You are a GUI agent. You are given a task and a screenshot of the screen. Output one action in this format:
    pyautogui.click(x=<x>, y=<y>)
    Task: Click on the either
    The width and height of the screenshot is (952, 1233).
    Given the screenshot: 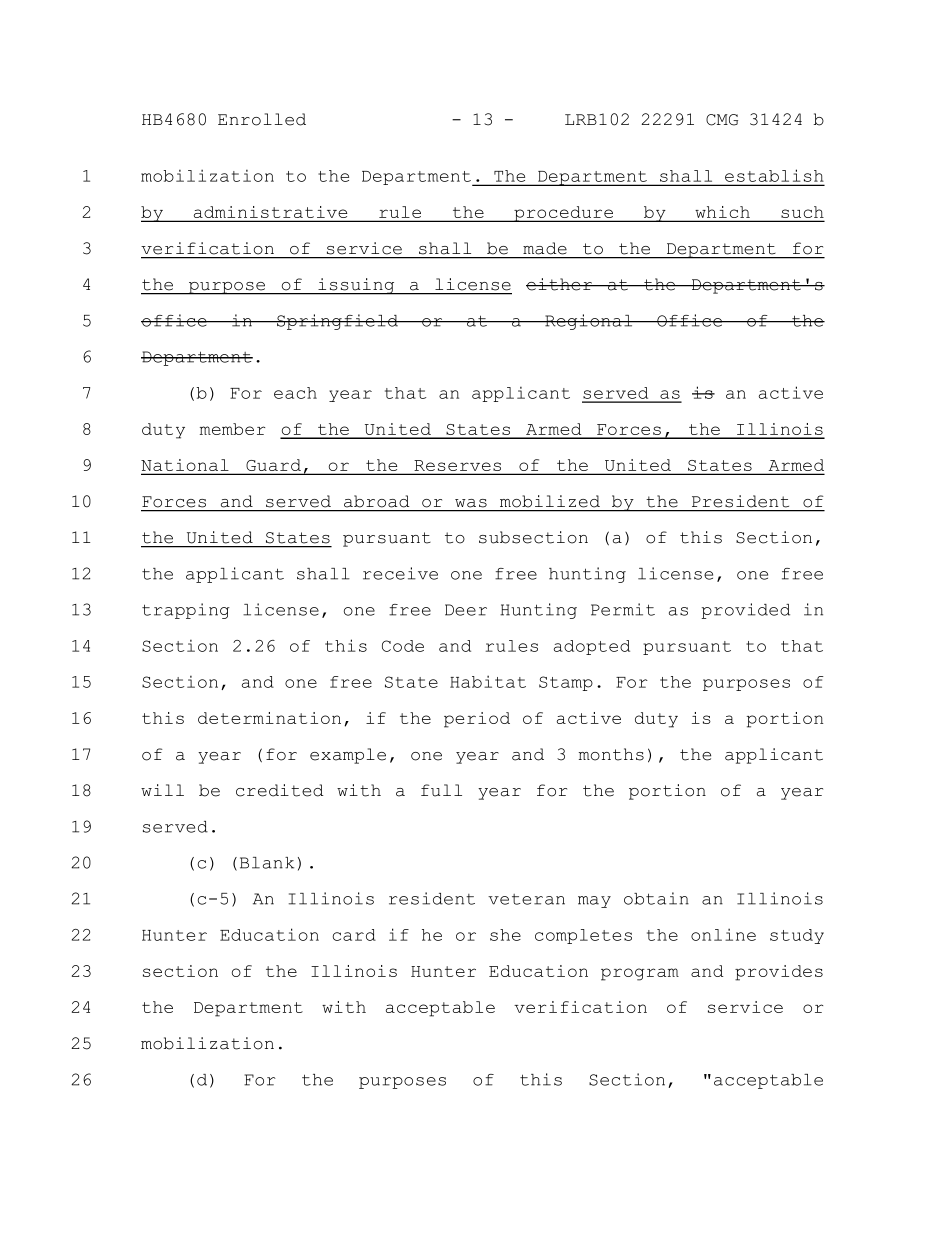 What is the action you would take?
    pyautogui.click(x=560, y=284)
